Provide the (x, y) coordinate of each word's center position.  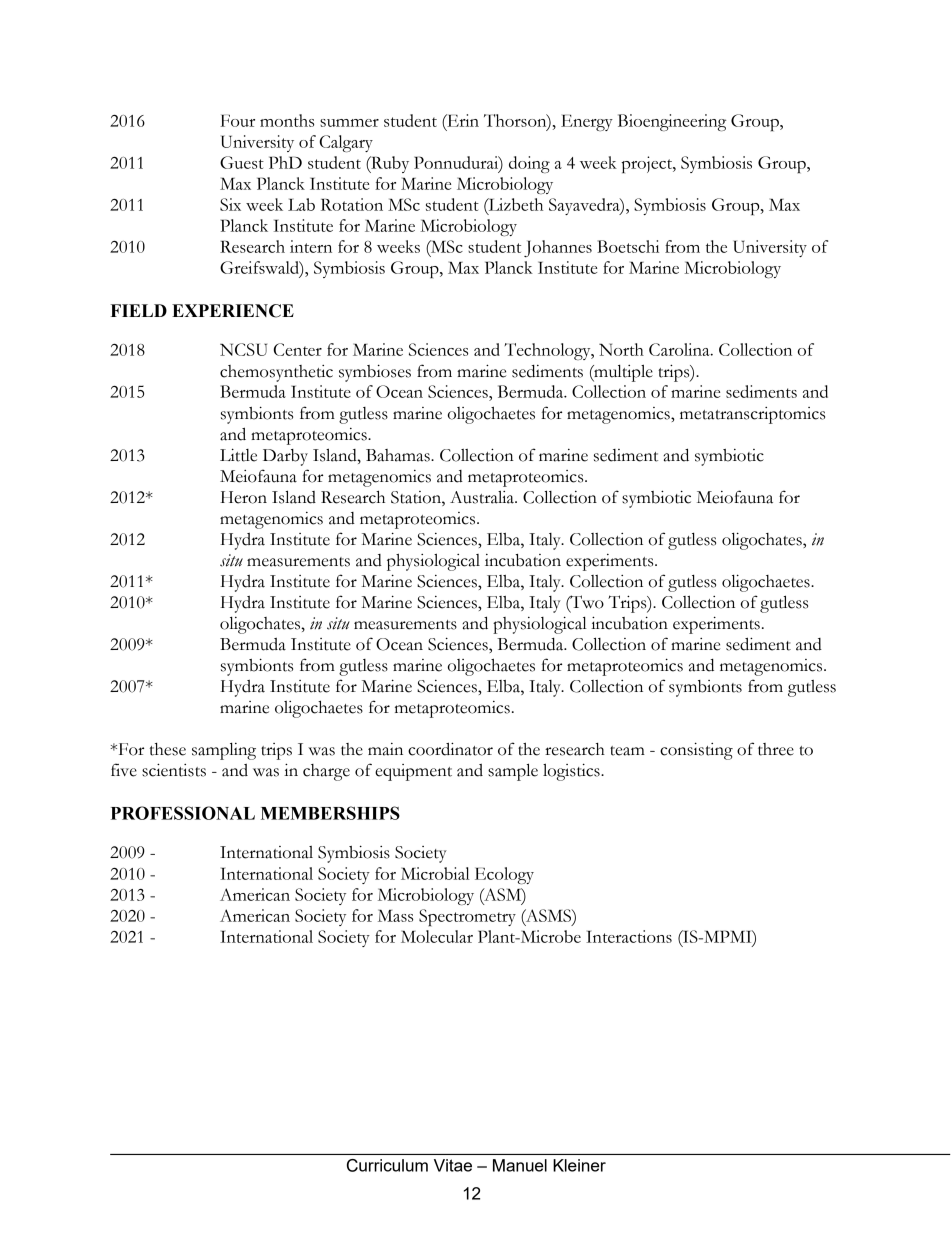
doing (529, 164)
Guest (242, 162)
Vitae (453, 1165)
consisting (696, 751)
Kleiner (579, 1165)
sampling (224, 751)
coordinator (450, 749)
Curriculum (387, 1165)
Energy (587, 122)
